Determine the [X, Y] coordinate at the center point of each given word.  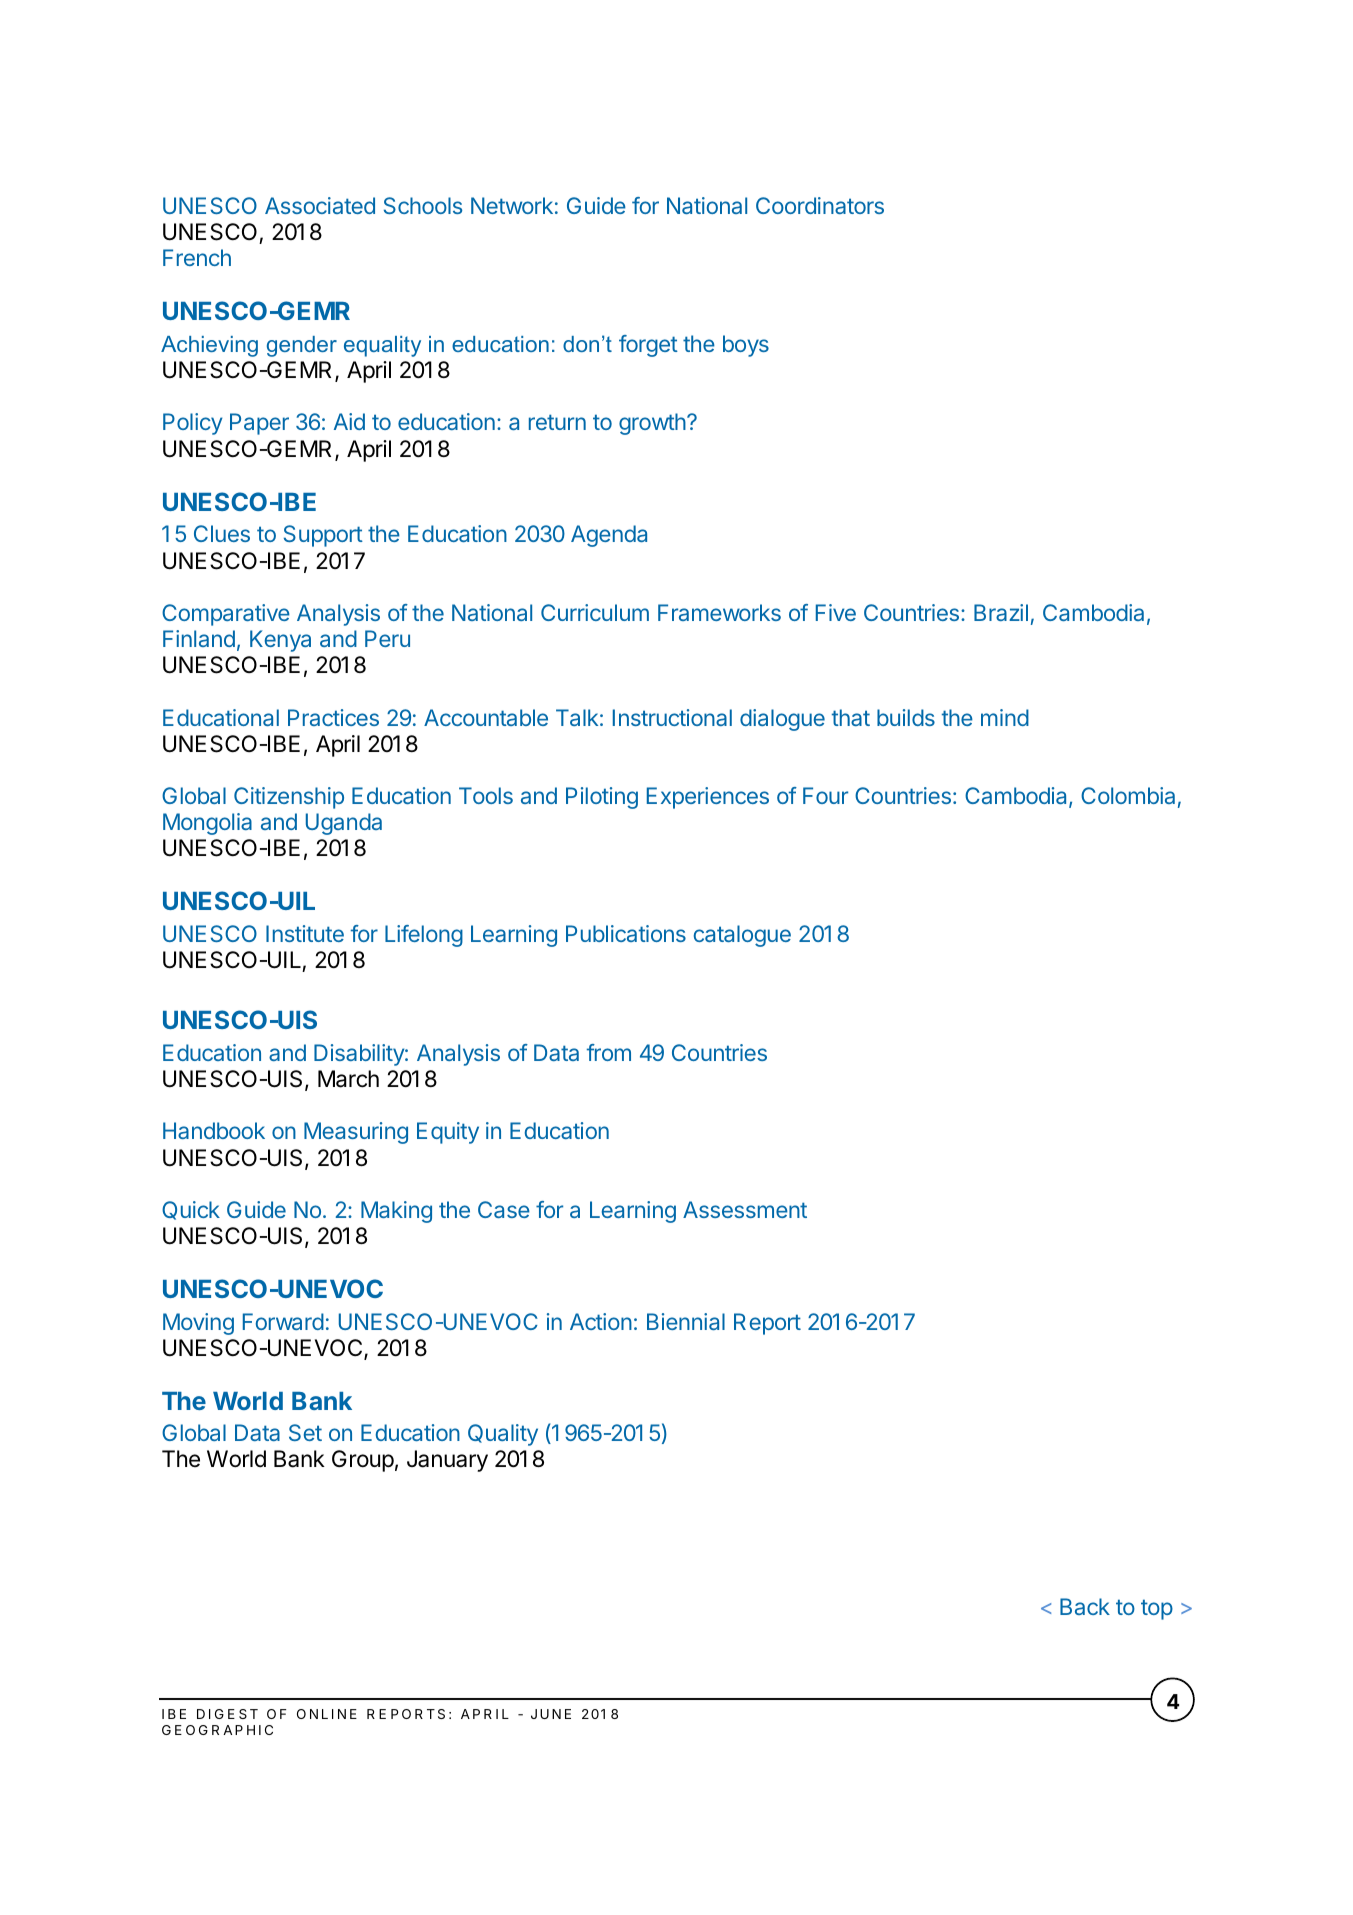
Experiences [708, 798]
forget [648, 346]
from [609, 1052]
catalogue [742, 936]
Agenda [609, 536]
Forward [283, 1321]
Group [363, 1461]
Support [323, 536]
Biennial [686, 1321]
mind [1005, 717]
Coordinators [820, 205]
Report [767, 1324]
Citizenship [289, 798]
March [348, 1079]
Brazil [1001, 612]
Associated [320, 205]
